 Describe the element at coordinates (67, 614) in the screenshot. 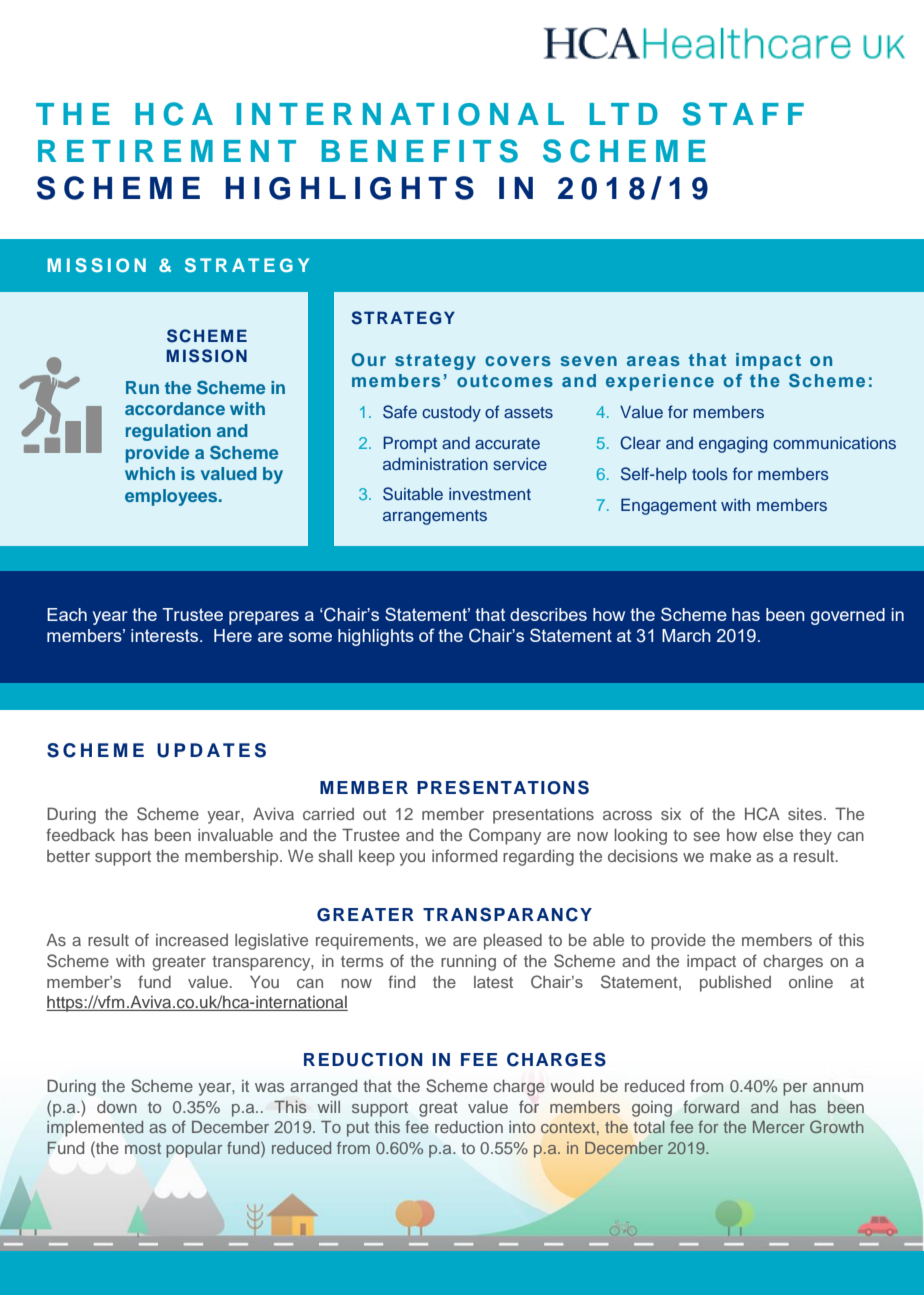

I see `Each` at that location.
